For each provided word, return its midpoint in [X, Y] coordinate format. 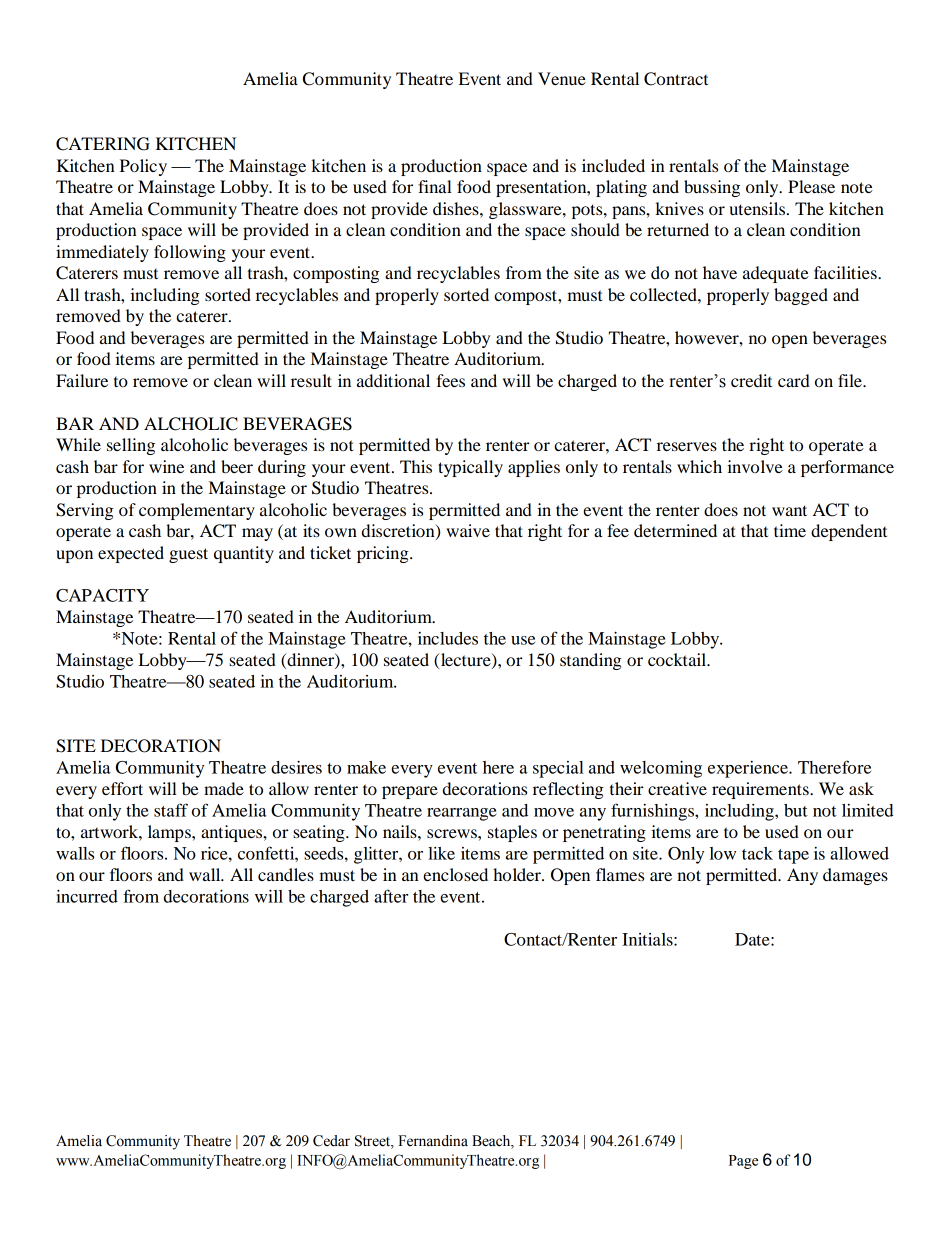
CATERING [103, 144]
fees [450, 380]
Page [743, 1162]
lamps [170, 833]
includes [448, 638]
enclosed [455, 874]
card [794, 380]
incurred [87, 896]
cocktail [678, 659]
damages [855, 876]
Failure [82, 380]
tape [793, 856]
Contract [676, 79]
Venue [562, 78]
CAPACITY [102, 595]
